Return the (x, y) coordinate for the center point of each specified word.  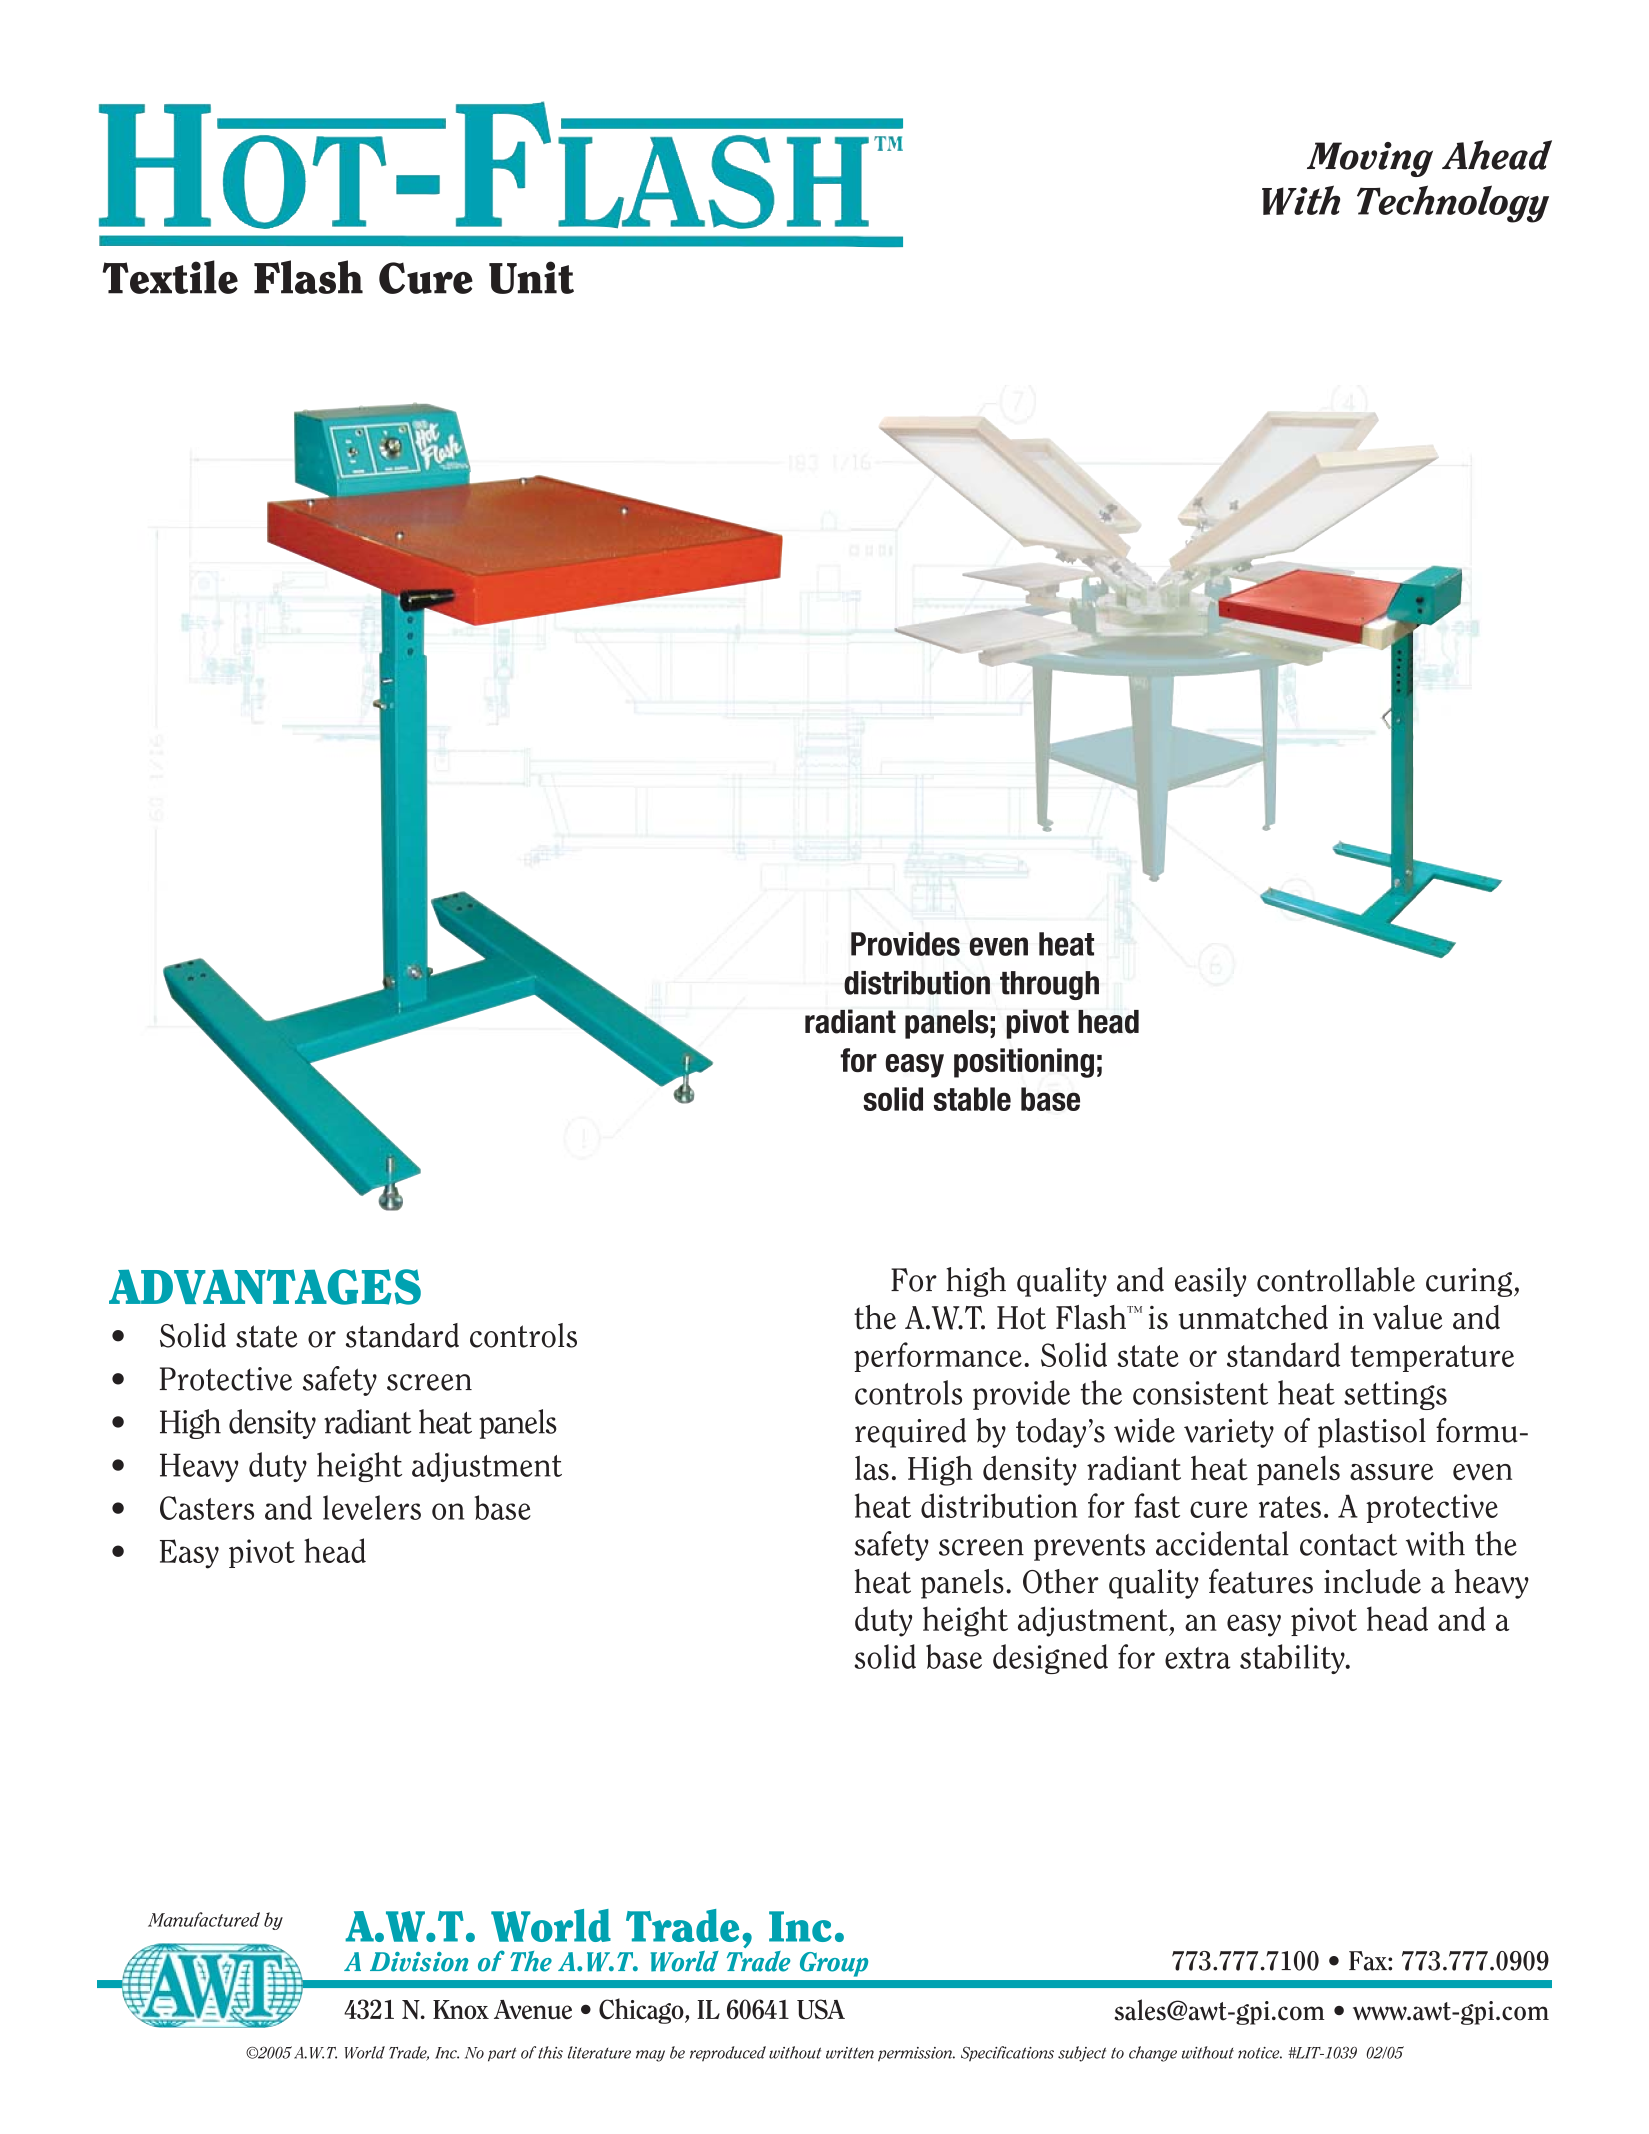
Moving (1370, 159)
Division (419, 1962)
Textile (170, 277)
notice (1260, 2053)
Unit (531, 277)
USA (821, 2009)
